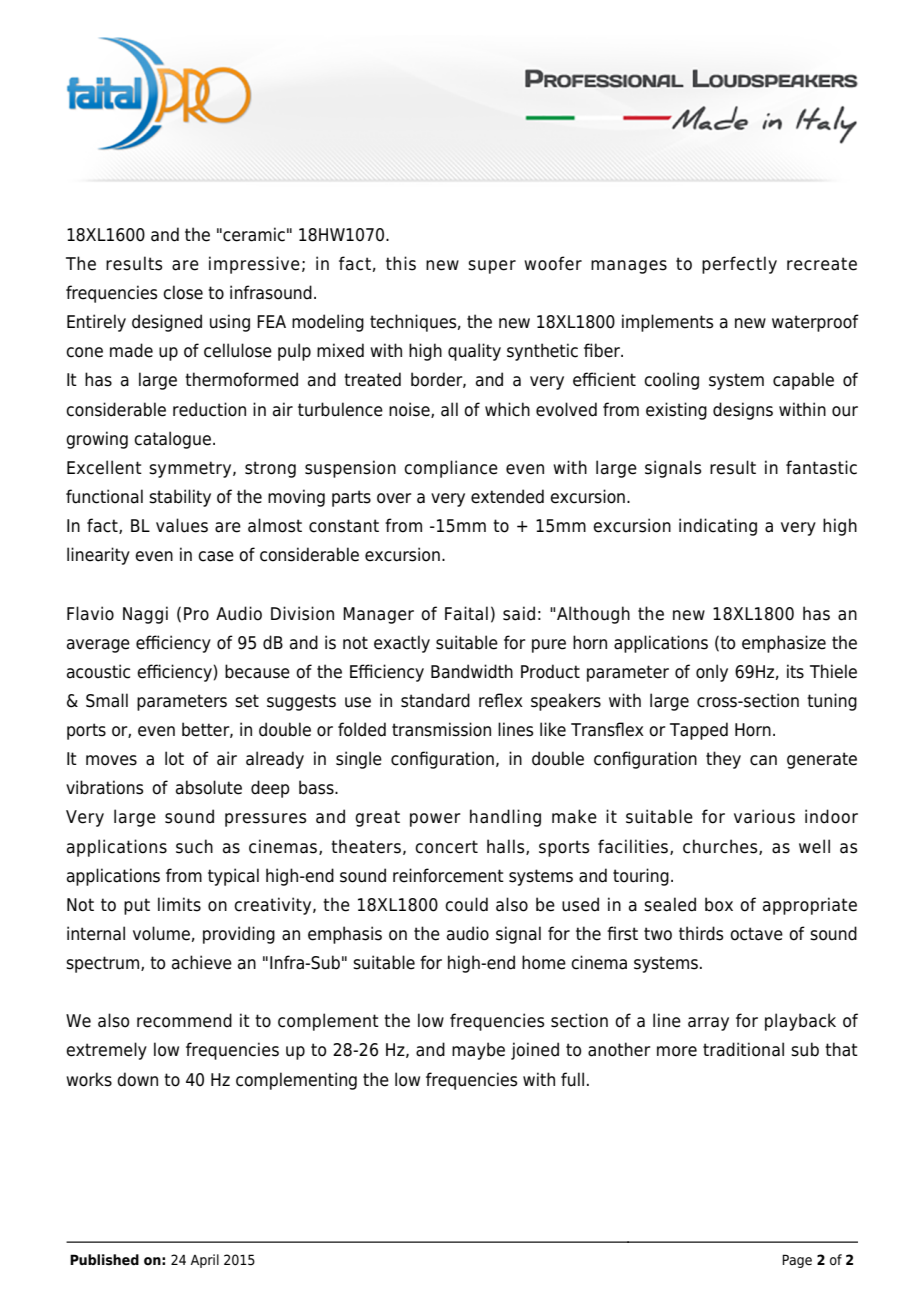 The image size is (924, 1308). I want to click on close, so click(183, 292).
